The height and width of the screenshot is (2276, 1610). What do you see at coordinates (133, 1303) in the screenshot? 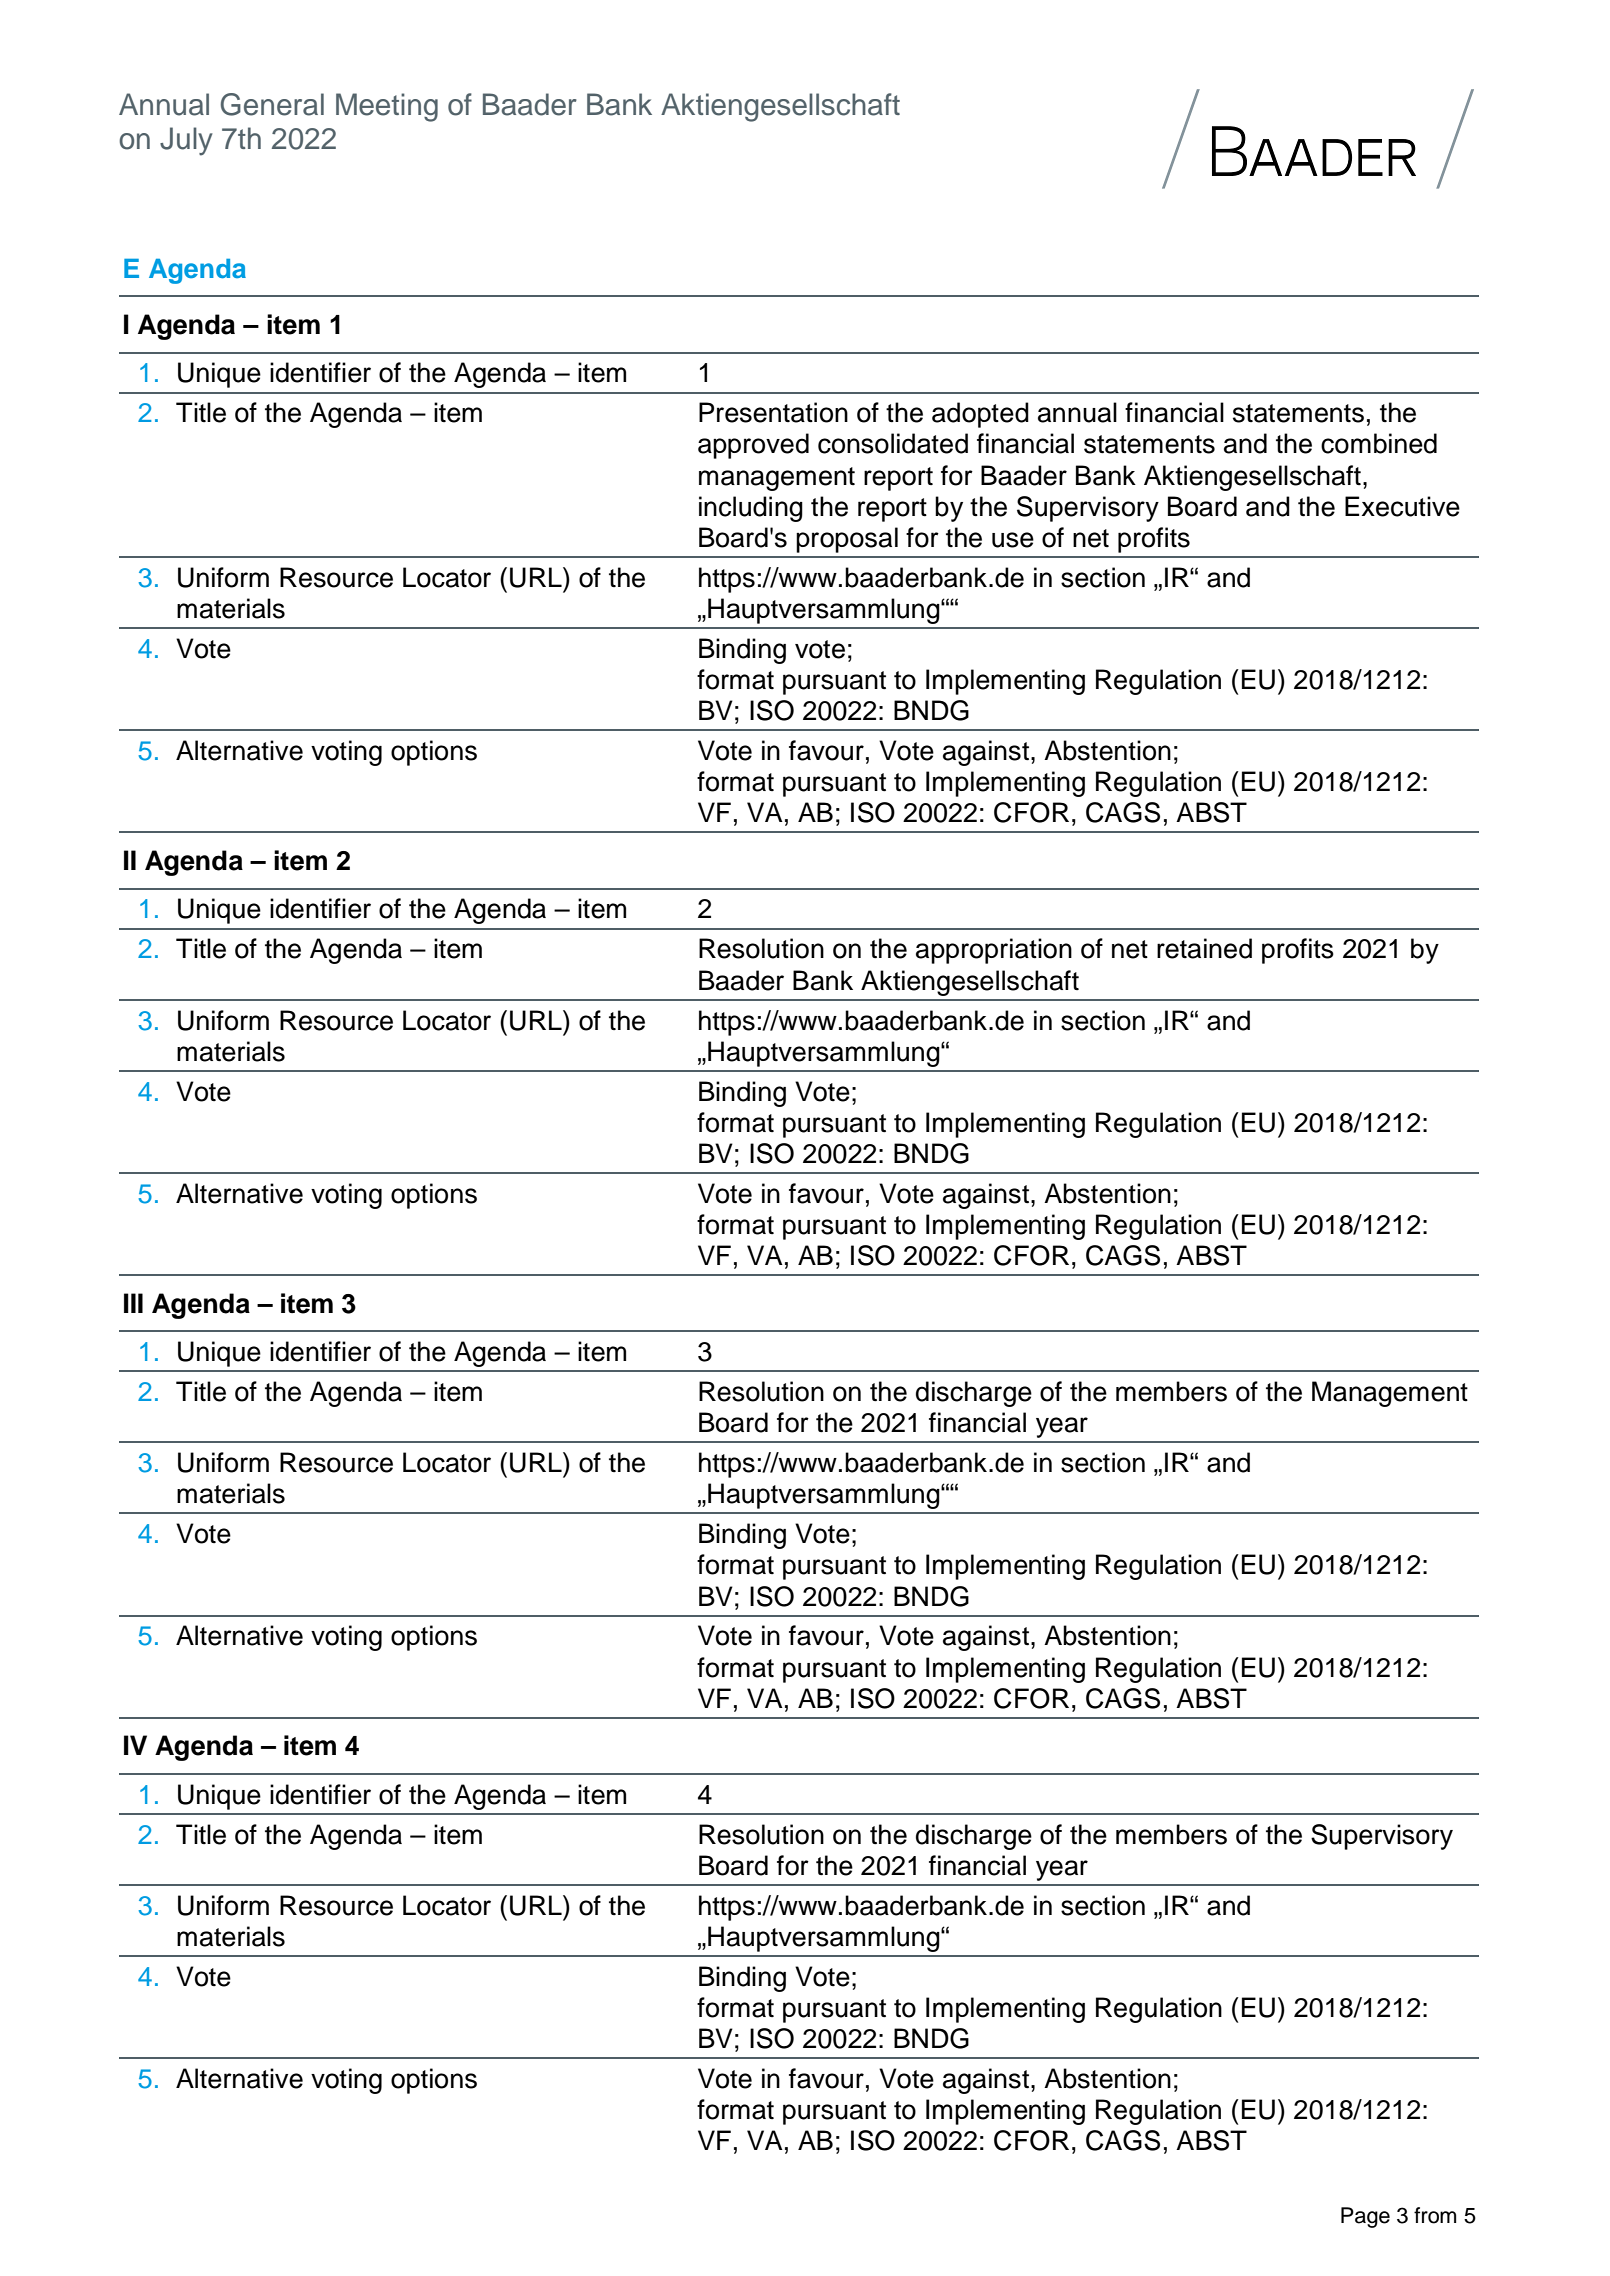
I see `III` at bounding box center [133, 1303].
